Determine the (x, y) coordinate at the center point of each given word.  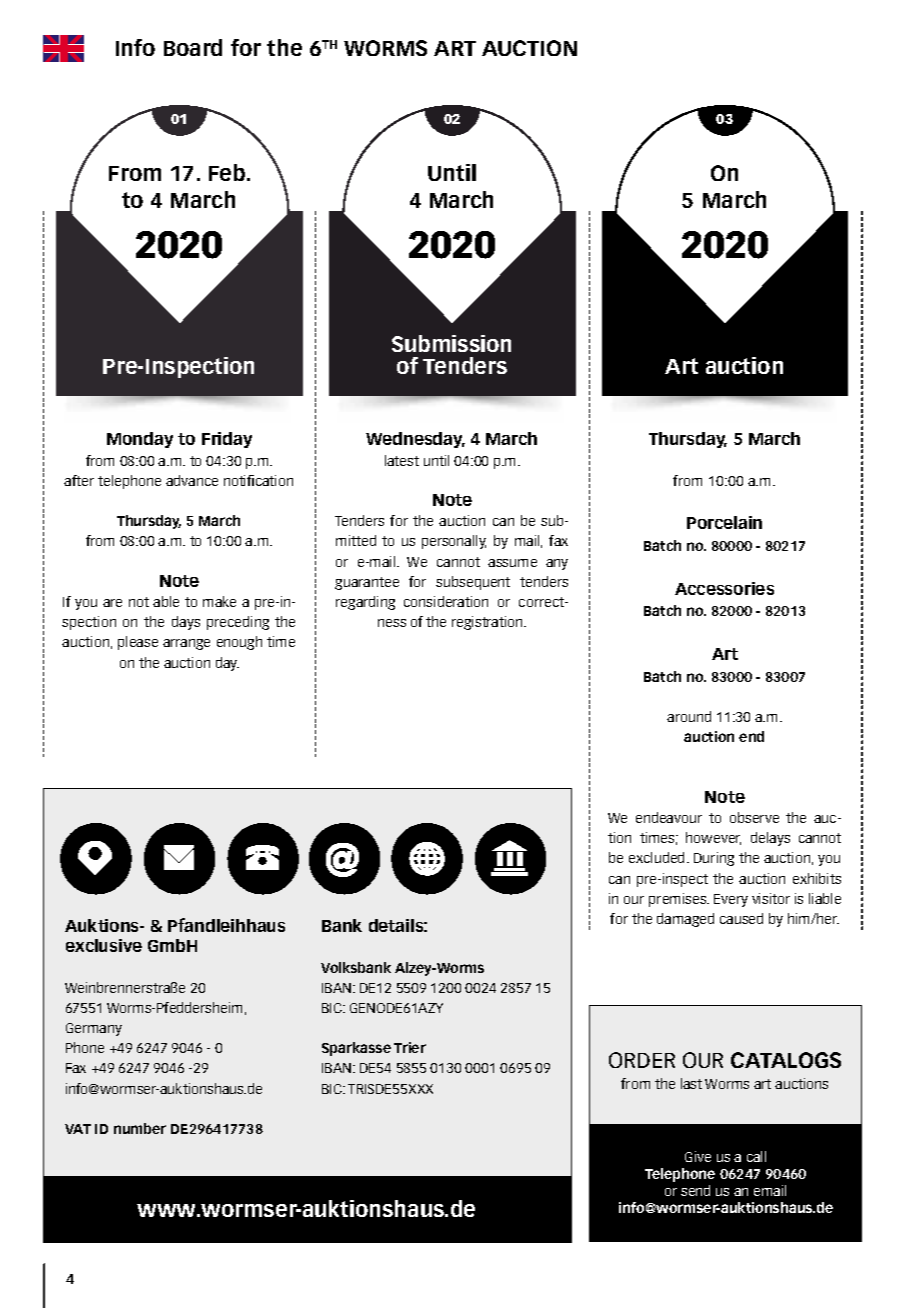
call (756, 1156)
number (140, 1128)
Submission (451, 343)
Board (193, 47)
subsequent (473, 583)
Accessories (724, 588)
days (186, 623)
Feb (228, 172)
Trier (410, 1047)
